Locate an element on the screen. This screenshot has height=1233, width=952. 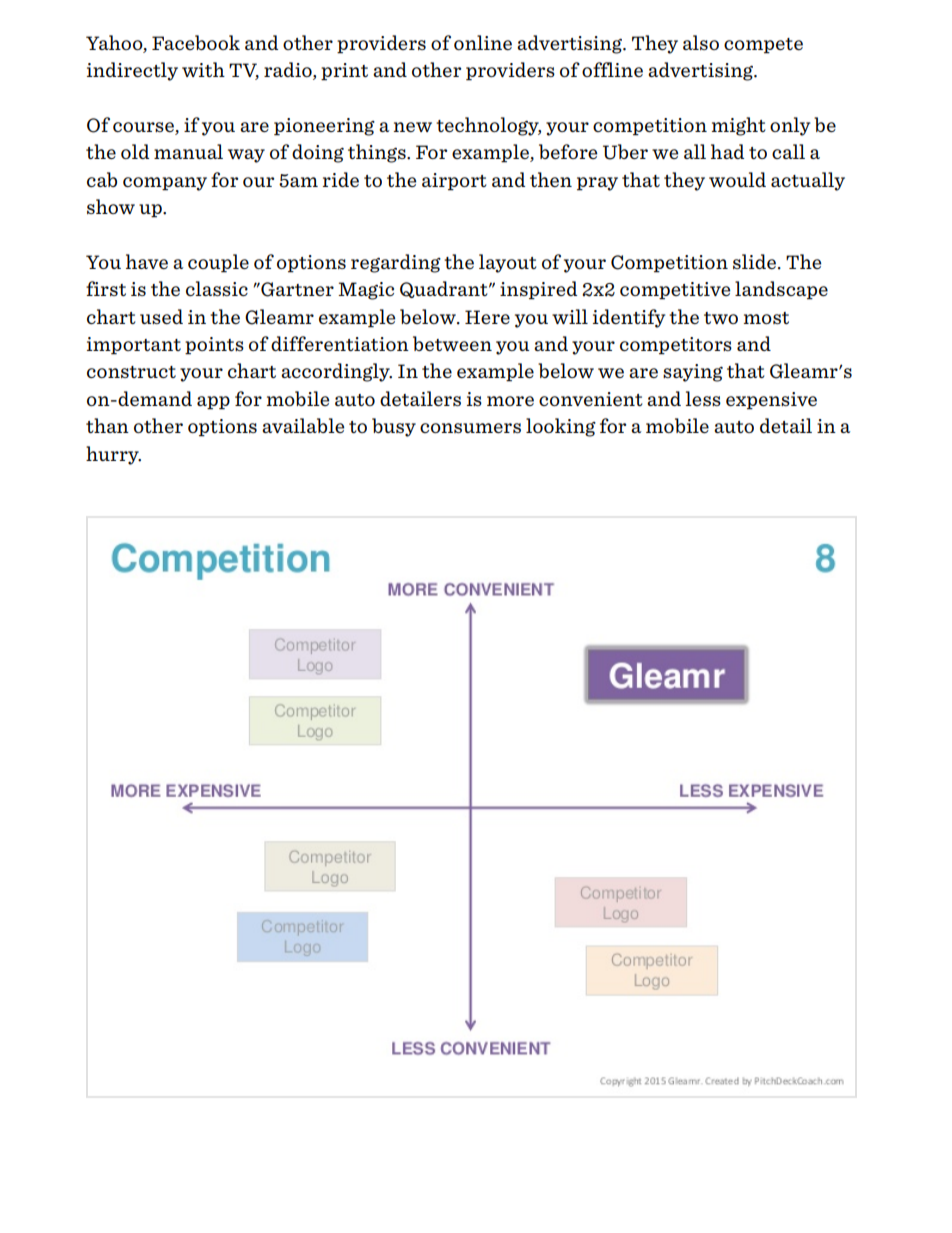
have is located at coordinates (147, 261).
